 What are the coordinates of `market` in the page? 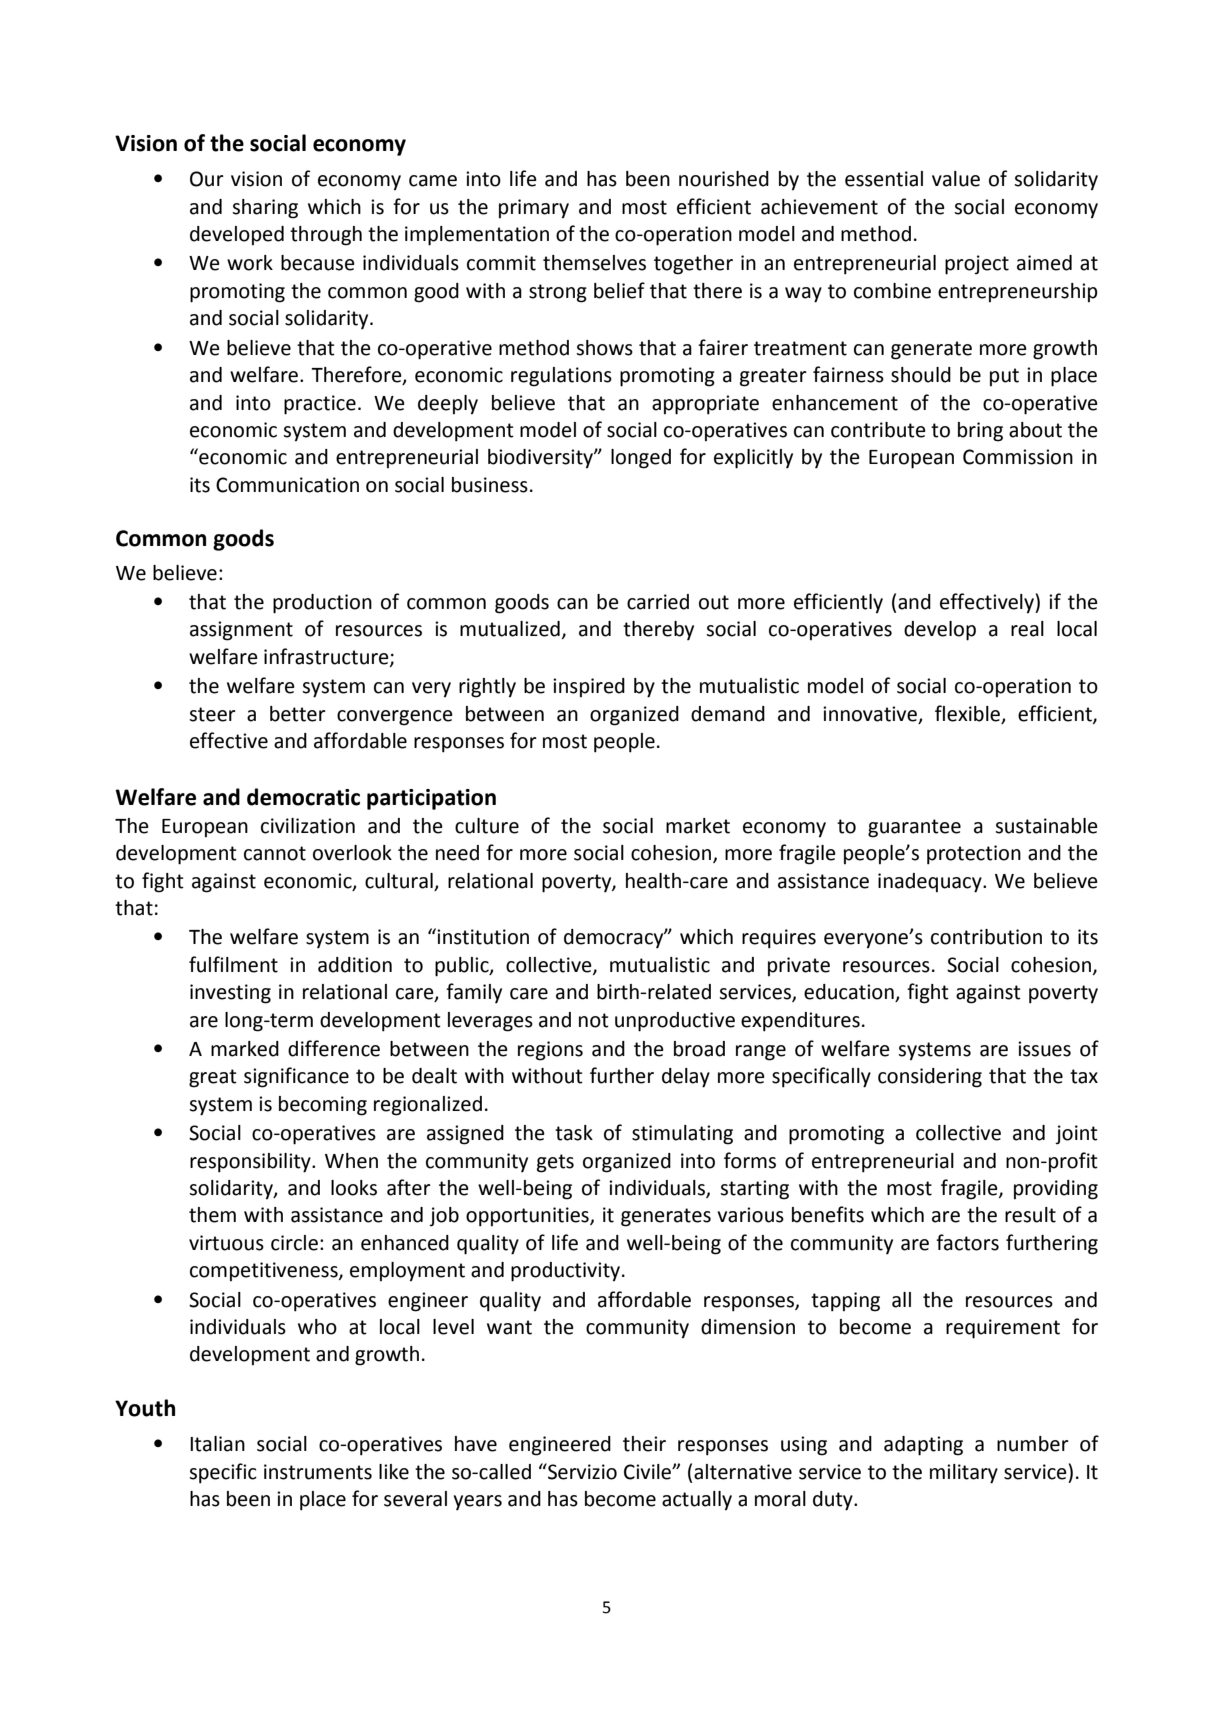 It's located at (698, 826).
